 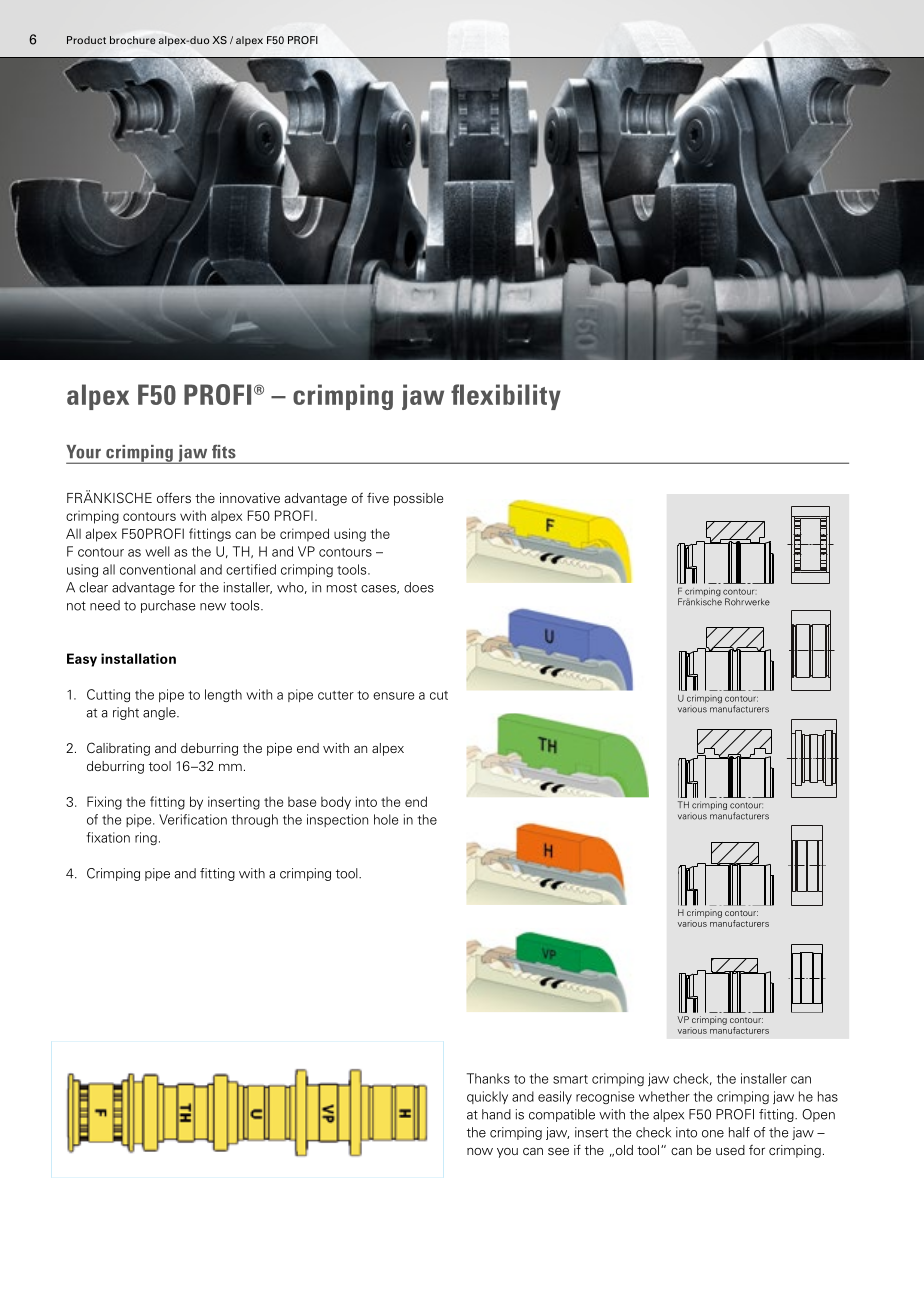 I want to click on does, so click(x=419, y=587).
